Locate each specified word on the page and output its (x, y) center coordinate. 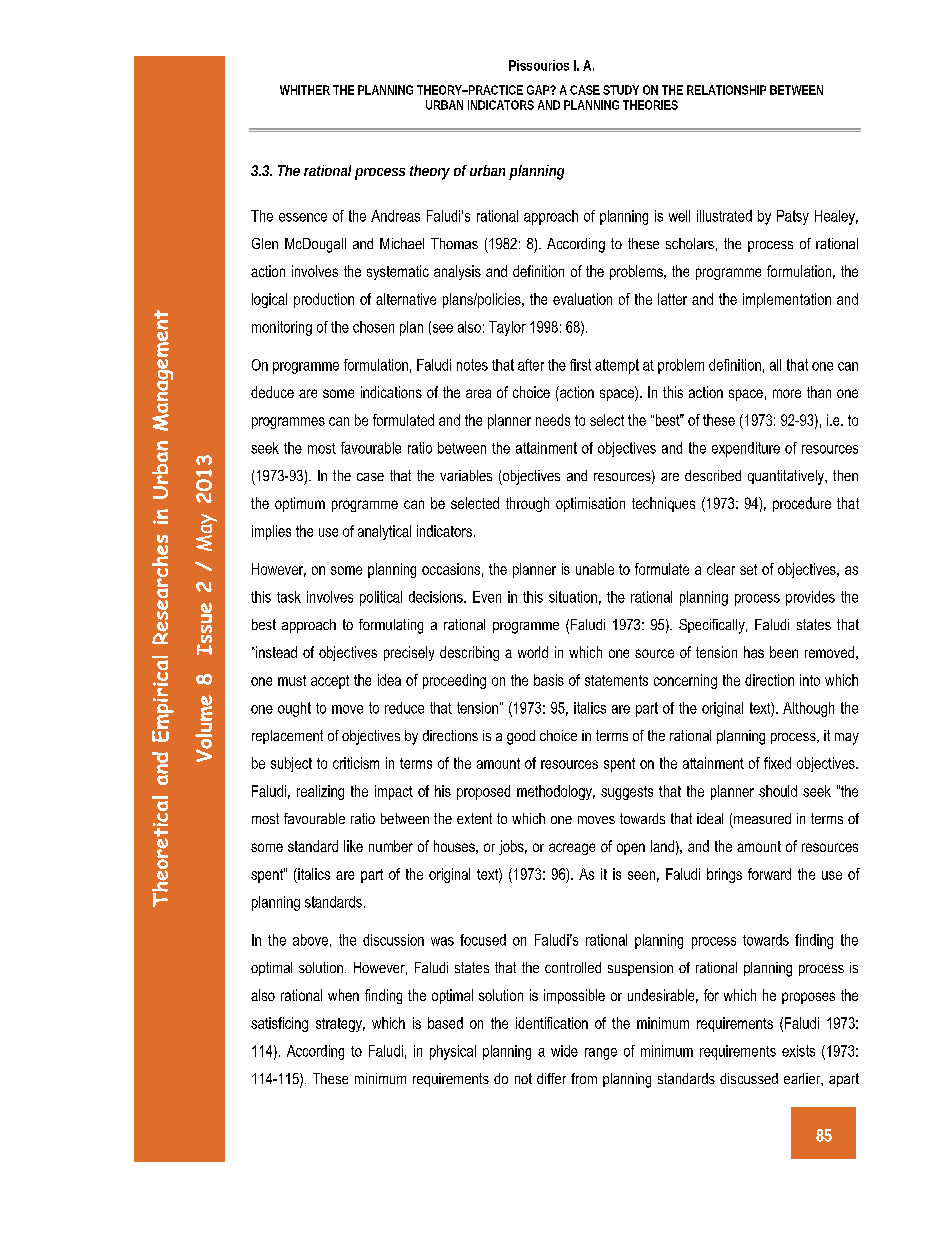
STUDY (621, 90)
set (748, 569)
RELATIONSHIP (726, 90)
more (787, 393)
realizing (320, 792)
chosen (373, 327)
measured (762, 818)
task (289, 597)
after (531, 365)
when (343, 995)
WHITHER (305, 90)
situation (573, 597)
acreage (572, 849)
